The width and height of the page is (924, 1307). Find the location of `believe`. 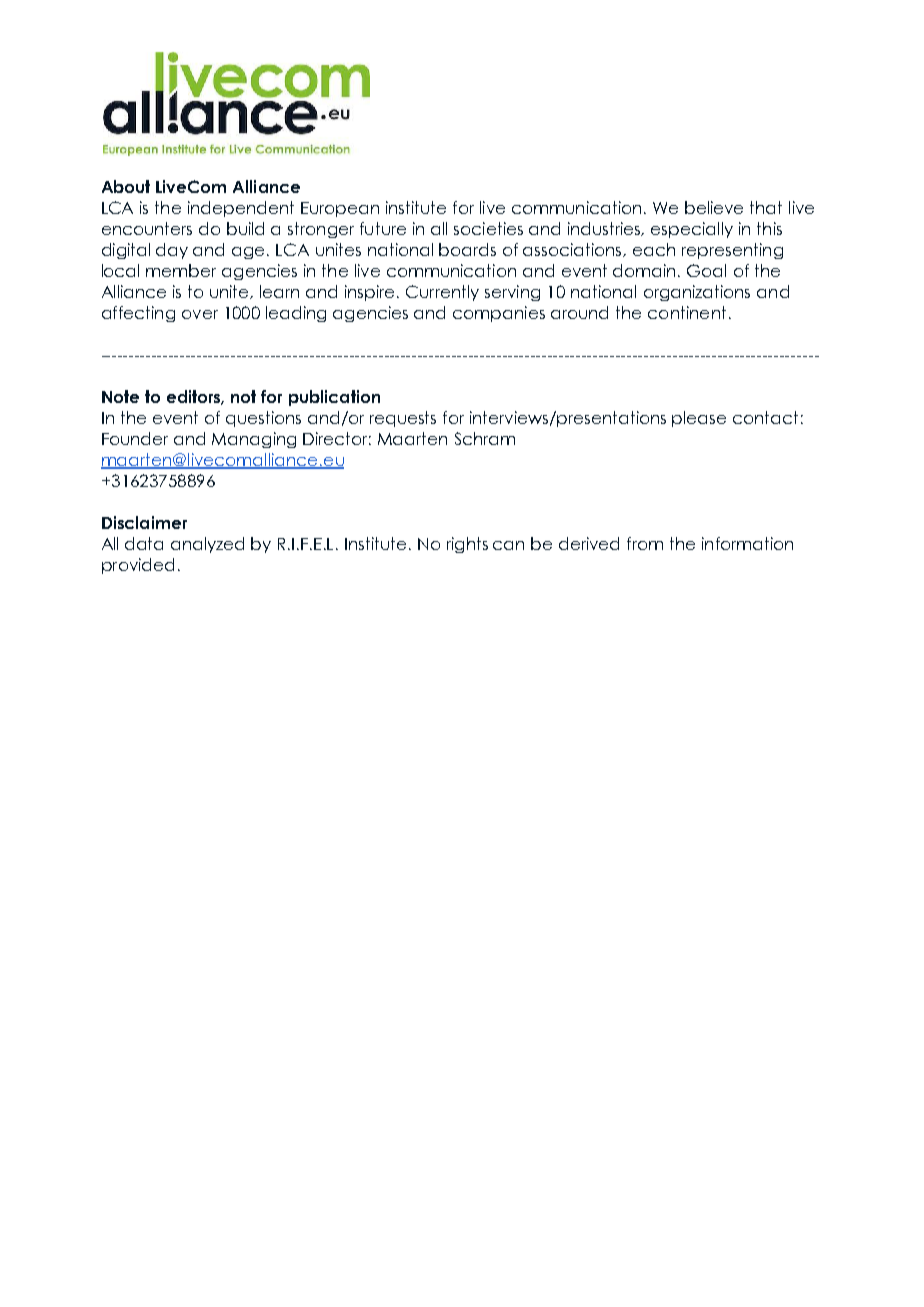

believe is located at coordinates (714, 207).
